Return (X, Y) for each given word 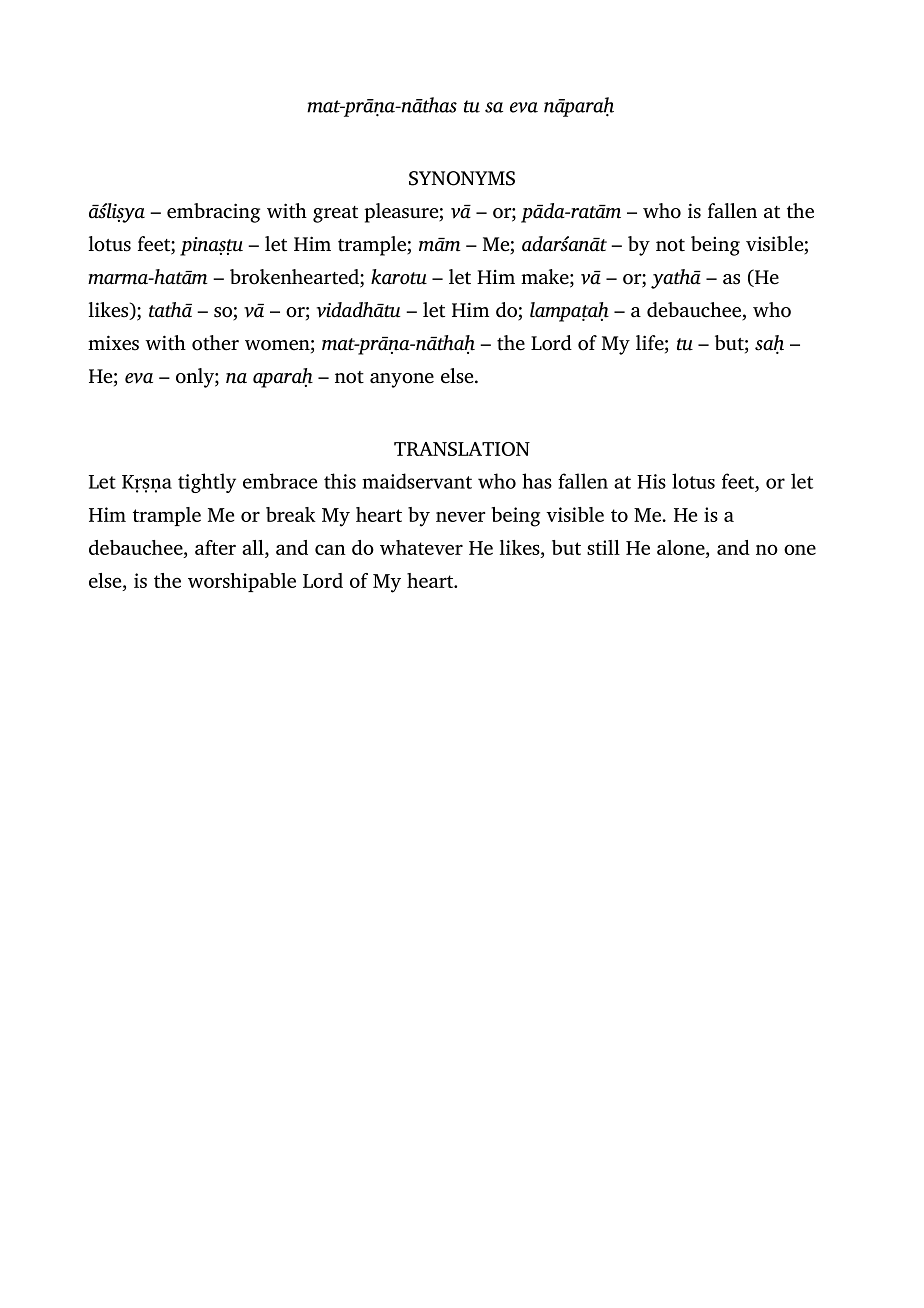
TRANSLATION (462, 449)
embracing (213, 213)
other (215, 343)
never (460, 516)
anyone (402, 380)
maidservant (417, 481)
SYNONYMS (462, 178)
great (335, 214)
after (215, 547)
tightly (207, 483)
